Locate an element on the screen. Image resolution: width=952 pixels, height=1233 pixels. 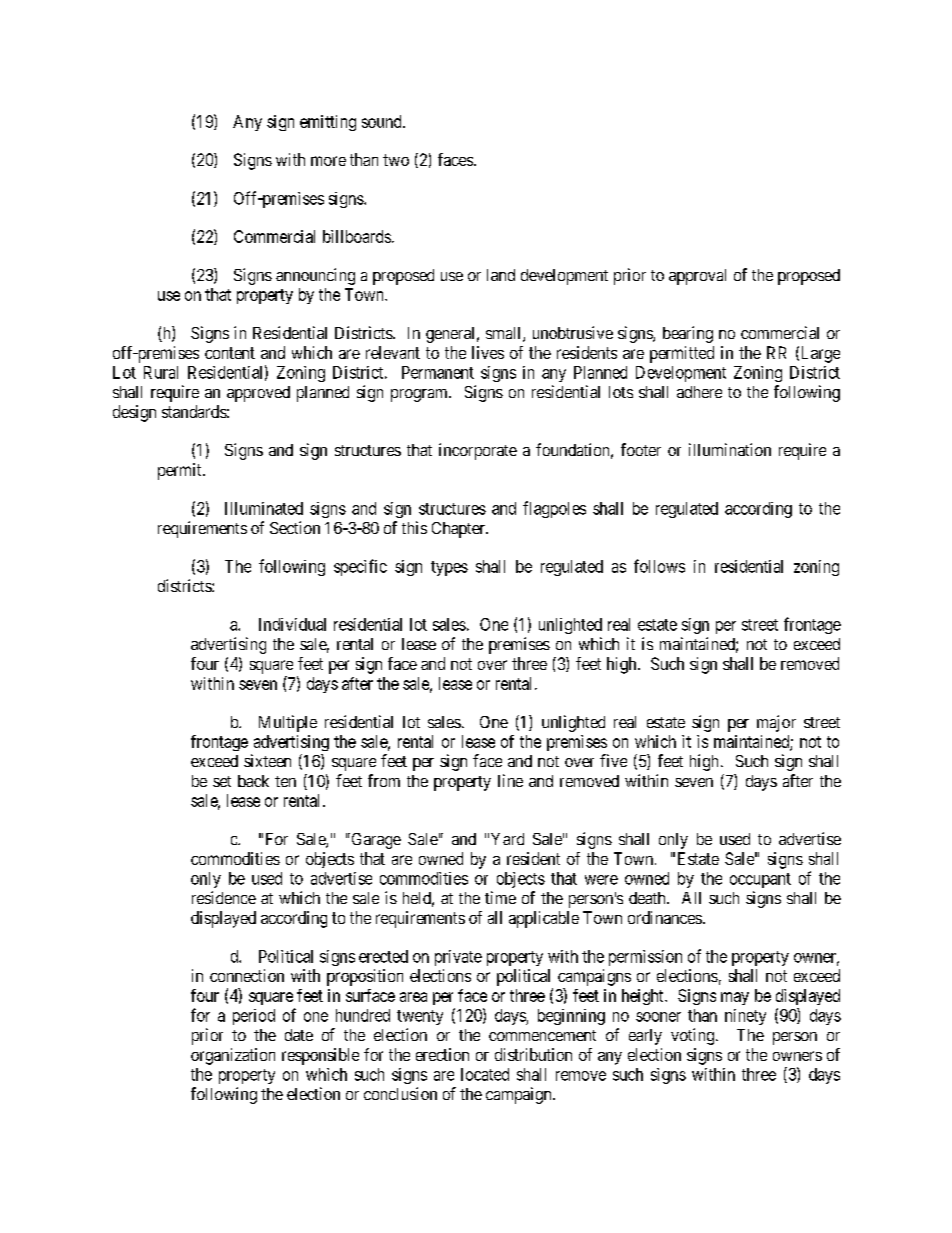
major is located at coordinates (776, 723).
